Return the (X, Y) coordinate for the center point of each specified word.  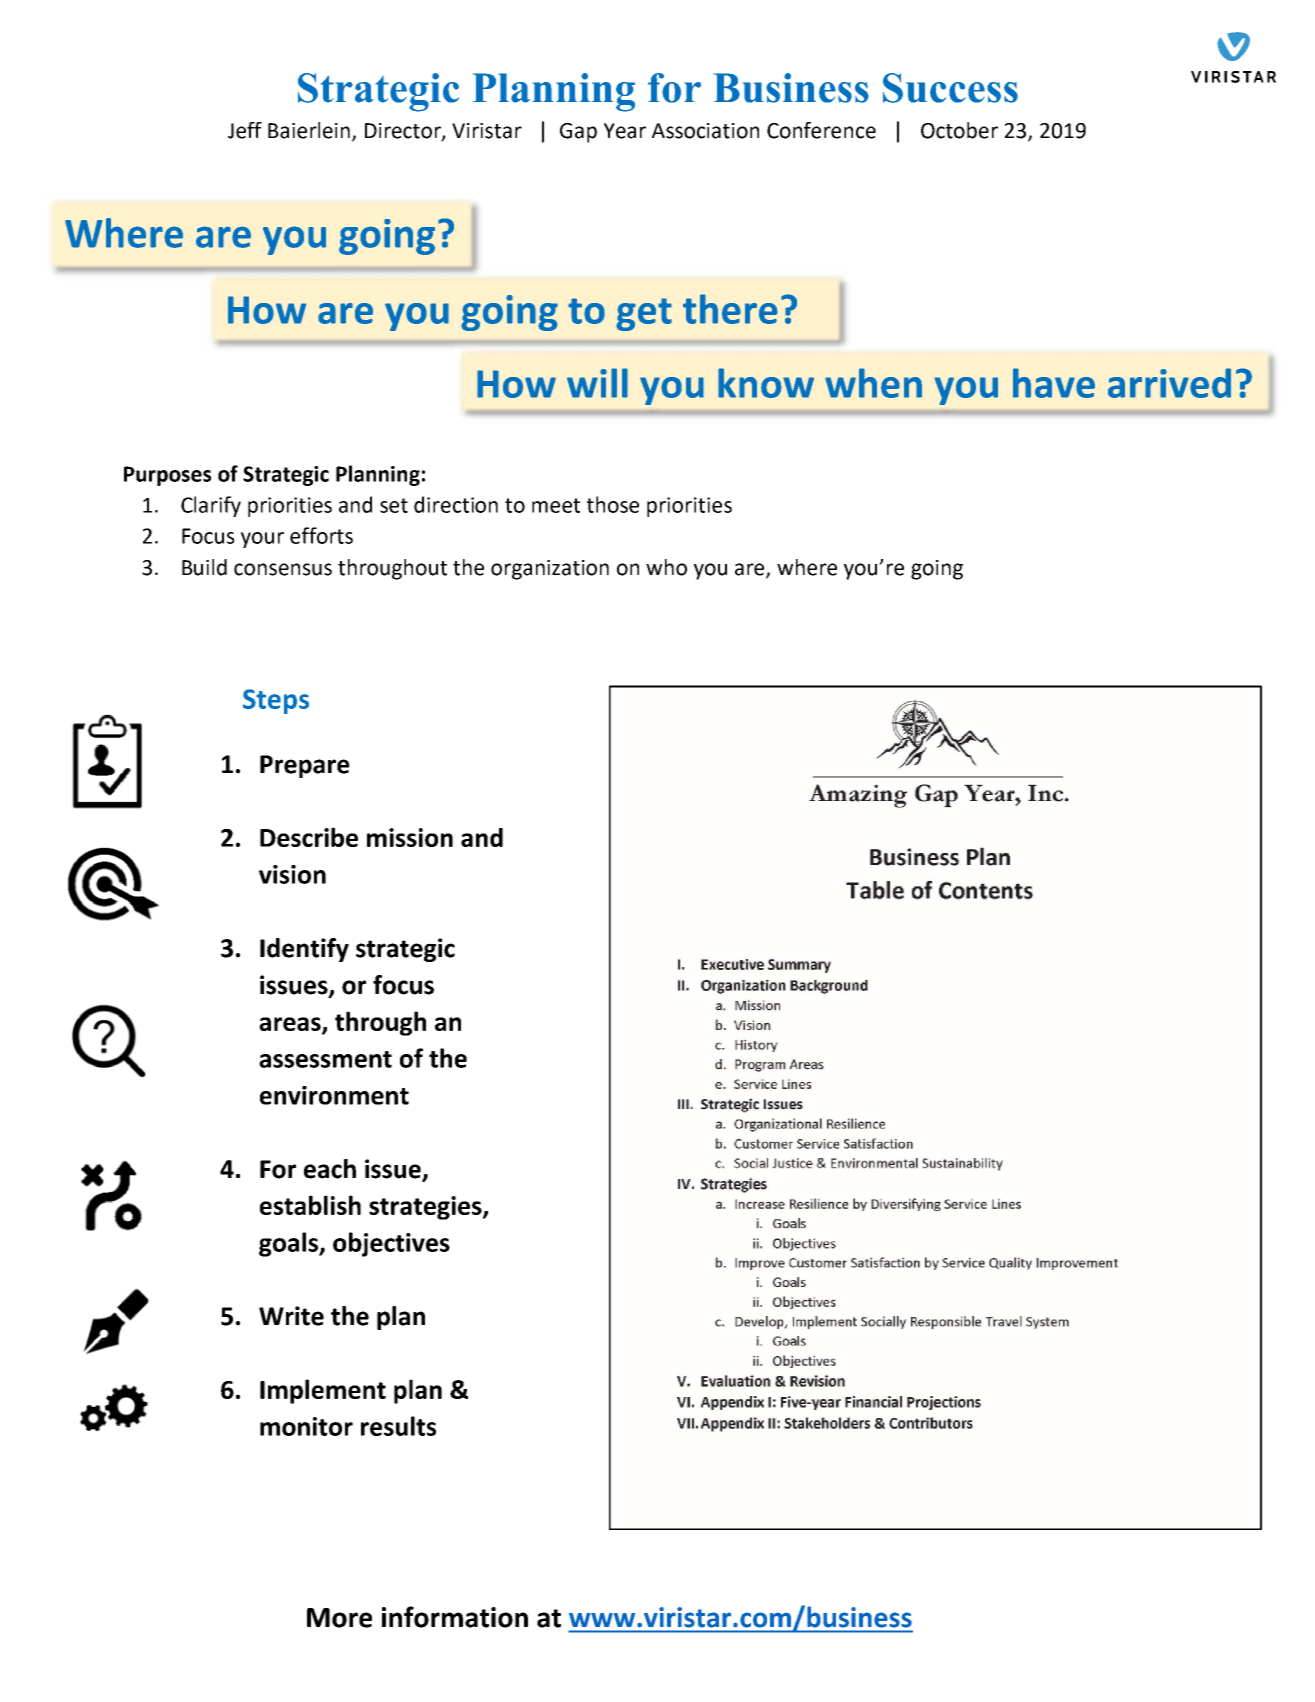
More (339, 1618)
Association (705, 131)
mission (410, 837)
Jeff (245, 130)
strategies (426, 1208)
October (959, 130)
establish (310, 1205)
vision (292, 874)
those (613, 504)
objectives (391, 1244)
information (455, 1617)
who (666, 567)
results (398, 1426)
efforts (321, 535)
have (1054, 383)
